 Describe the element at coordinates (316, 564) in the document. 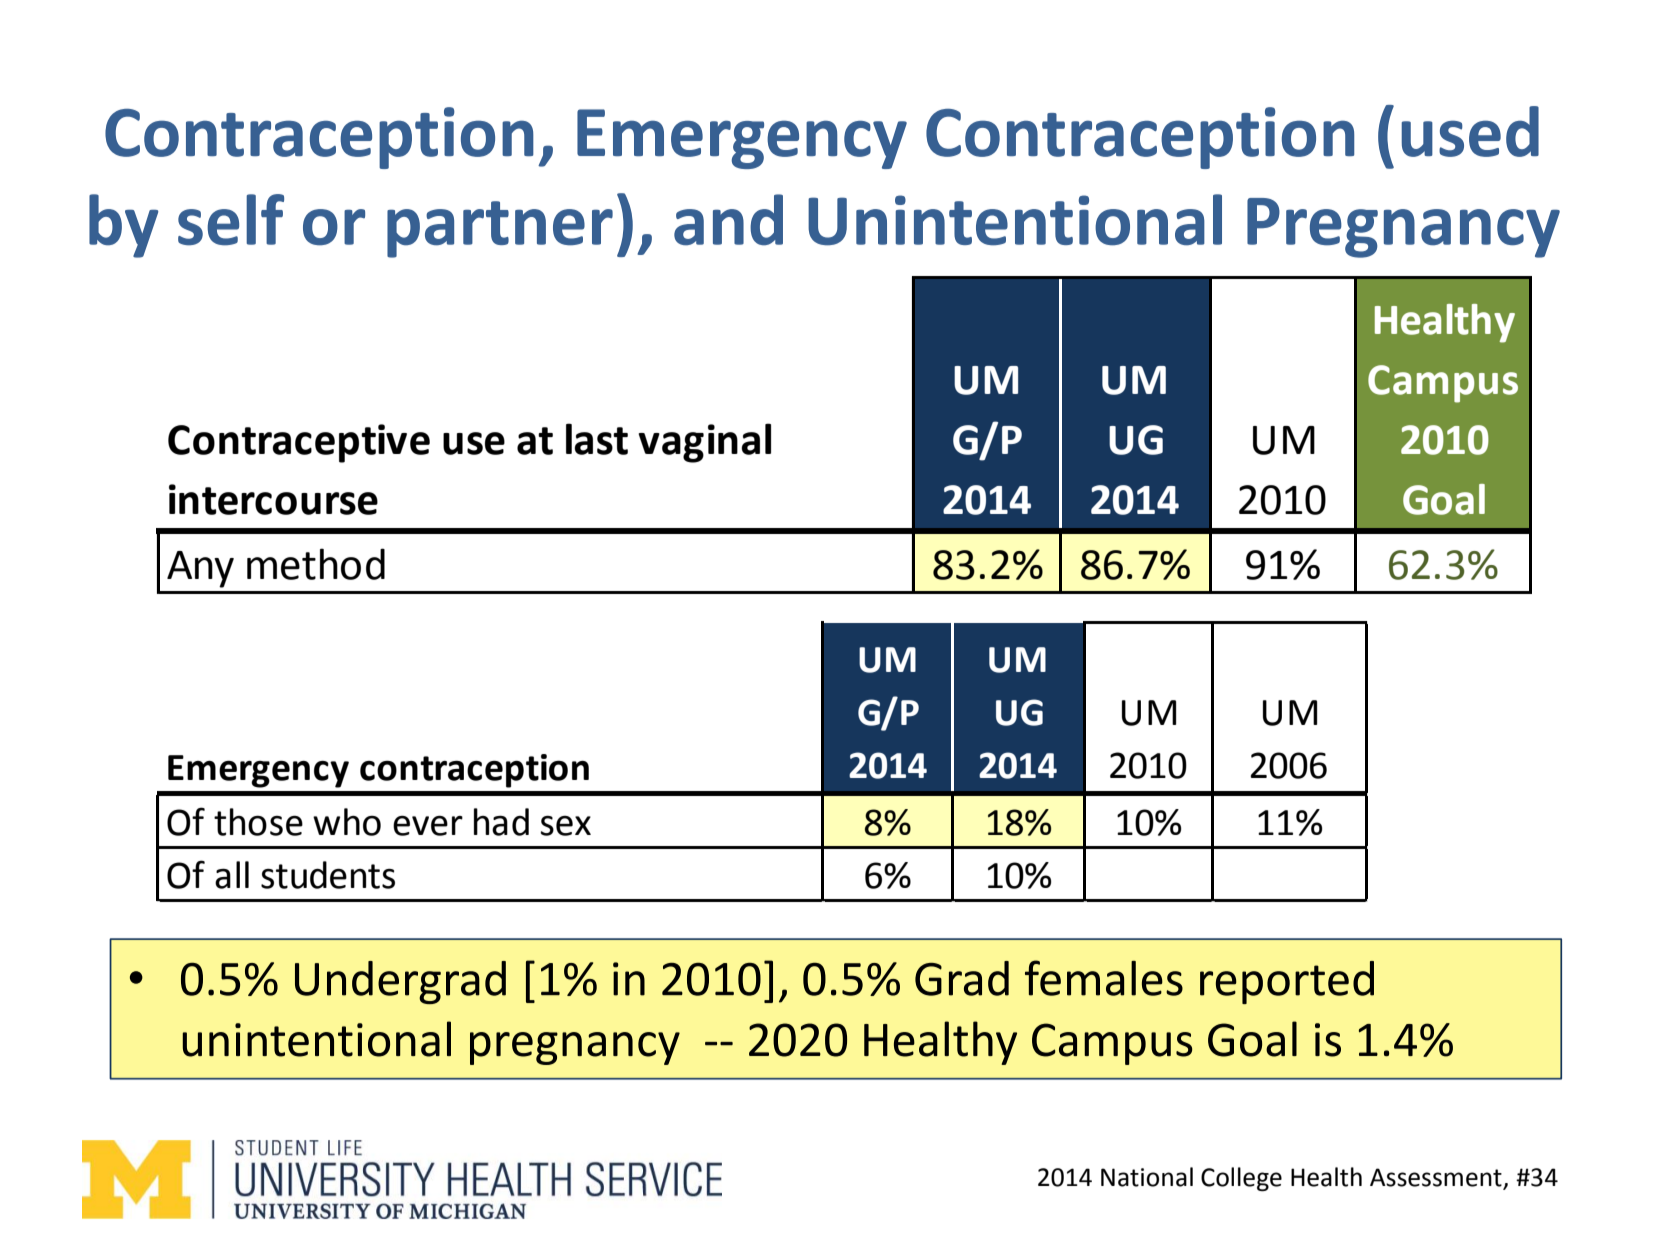

I see `method` at that location.
